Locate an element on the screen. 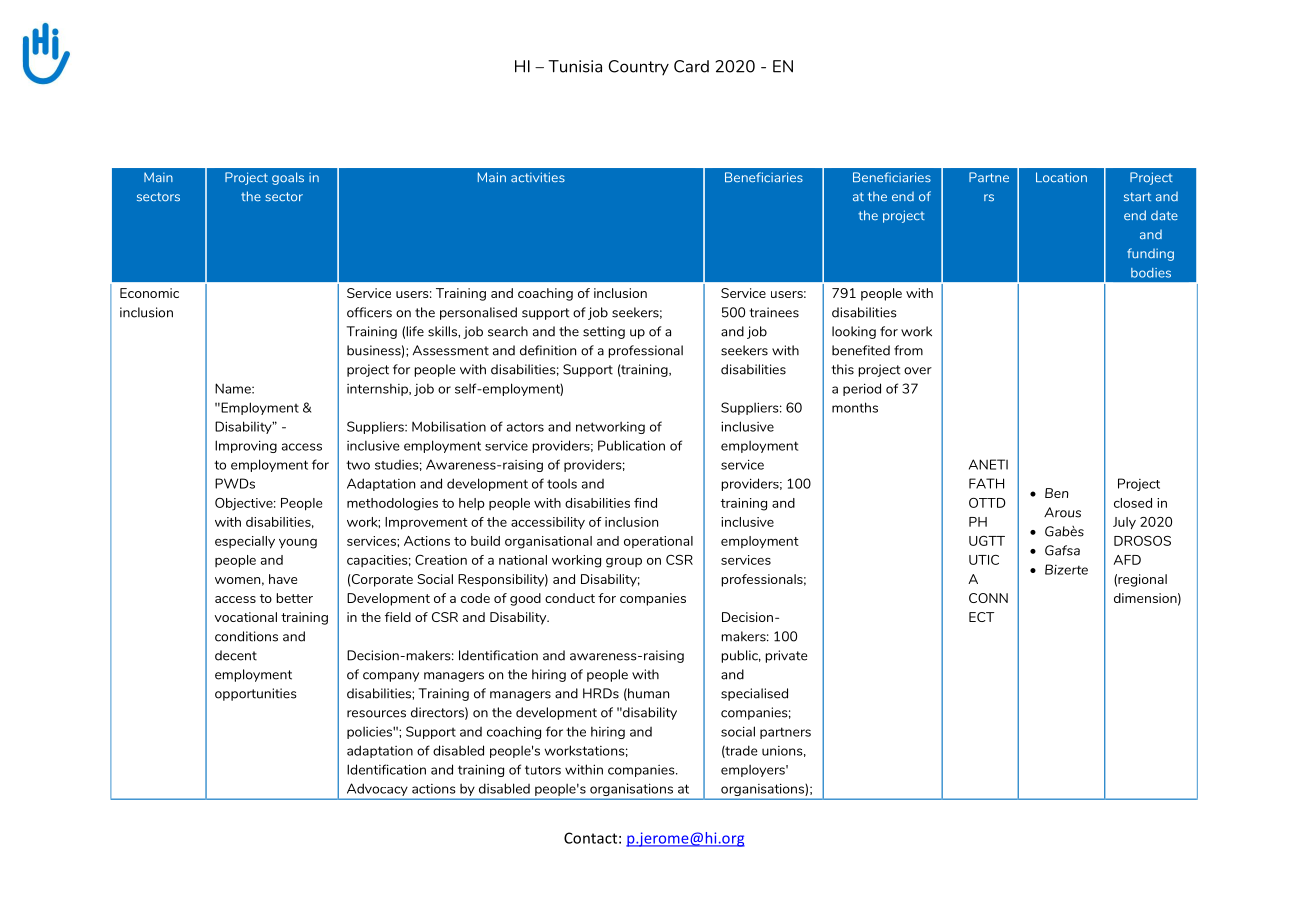  Location is located at coordinates (1061, 177).
